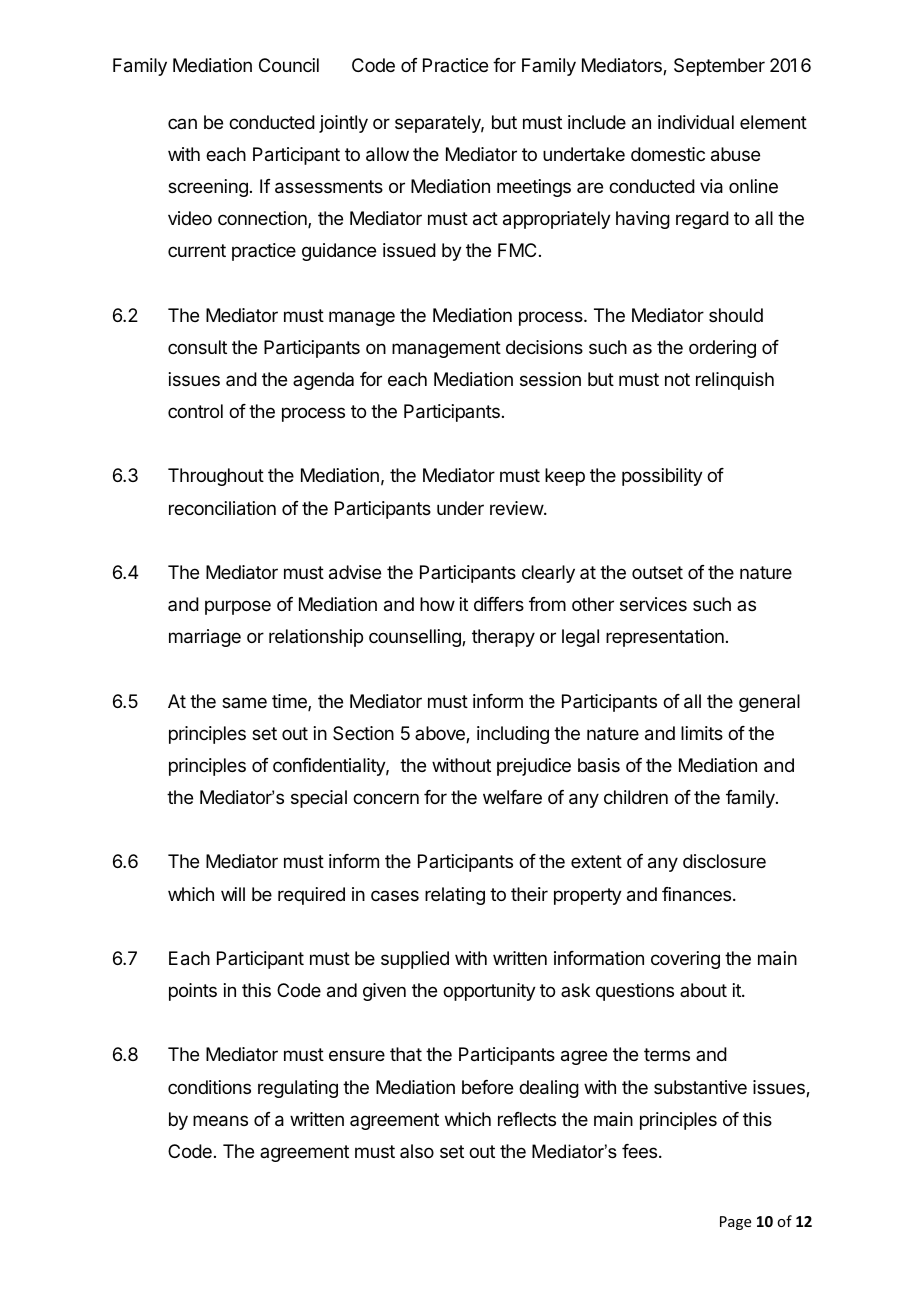 The height and width of the screenshot is (1308, 924). Describe the element at coordinates (220, 1121) in the screenshot. I see `means` at that location.
